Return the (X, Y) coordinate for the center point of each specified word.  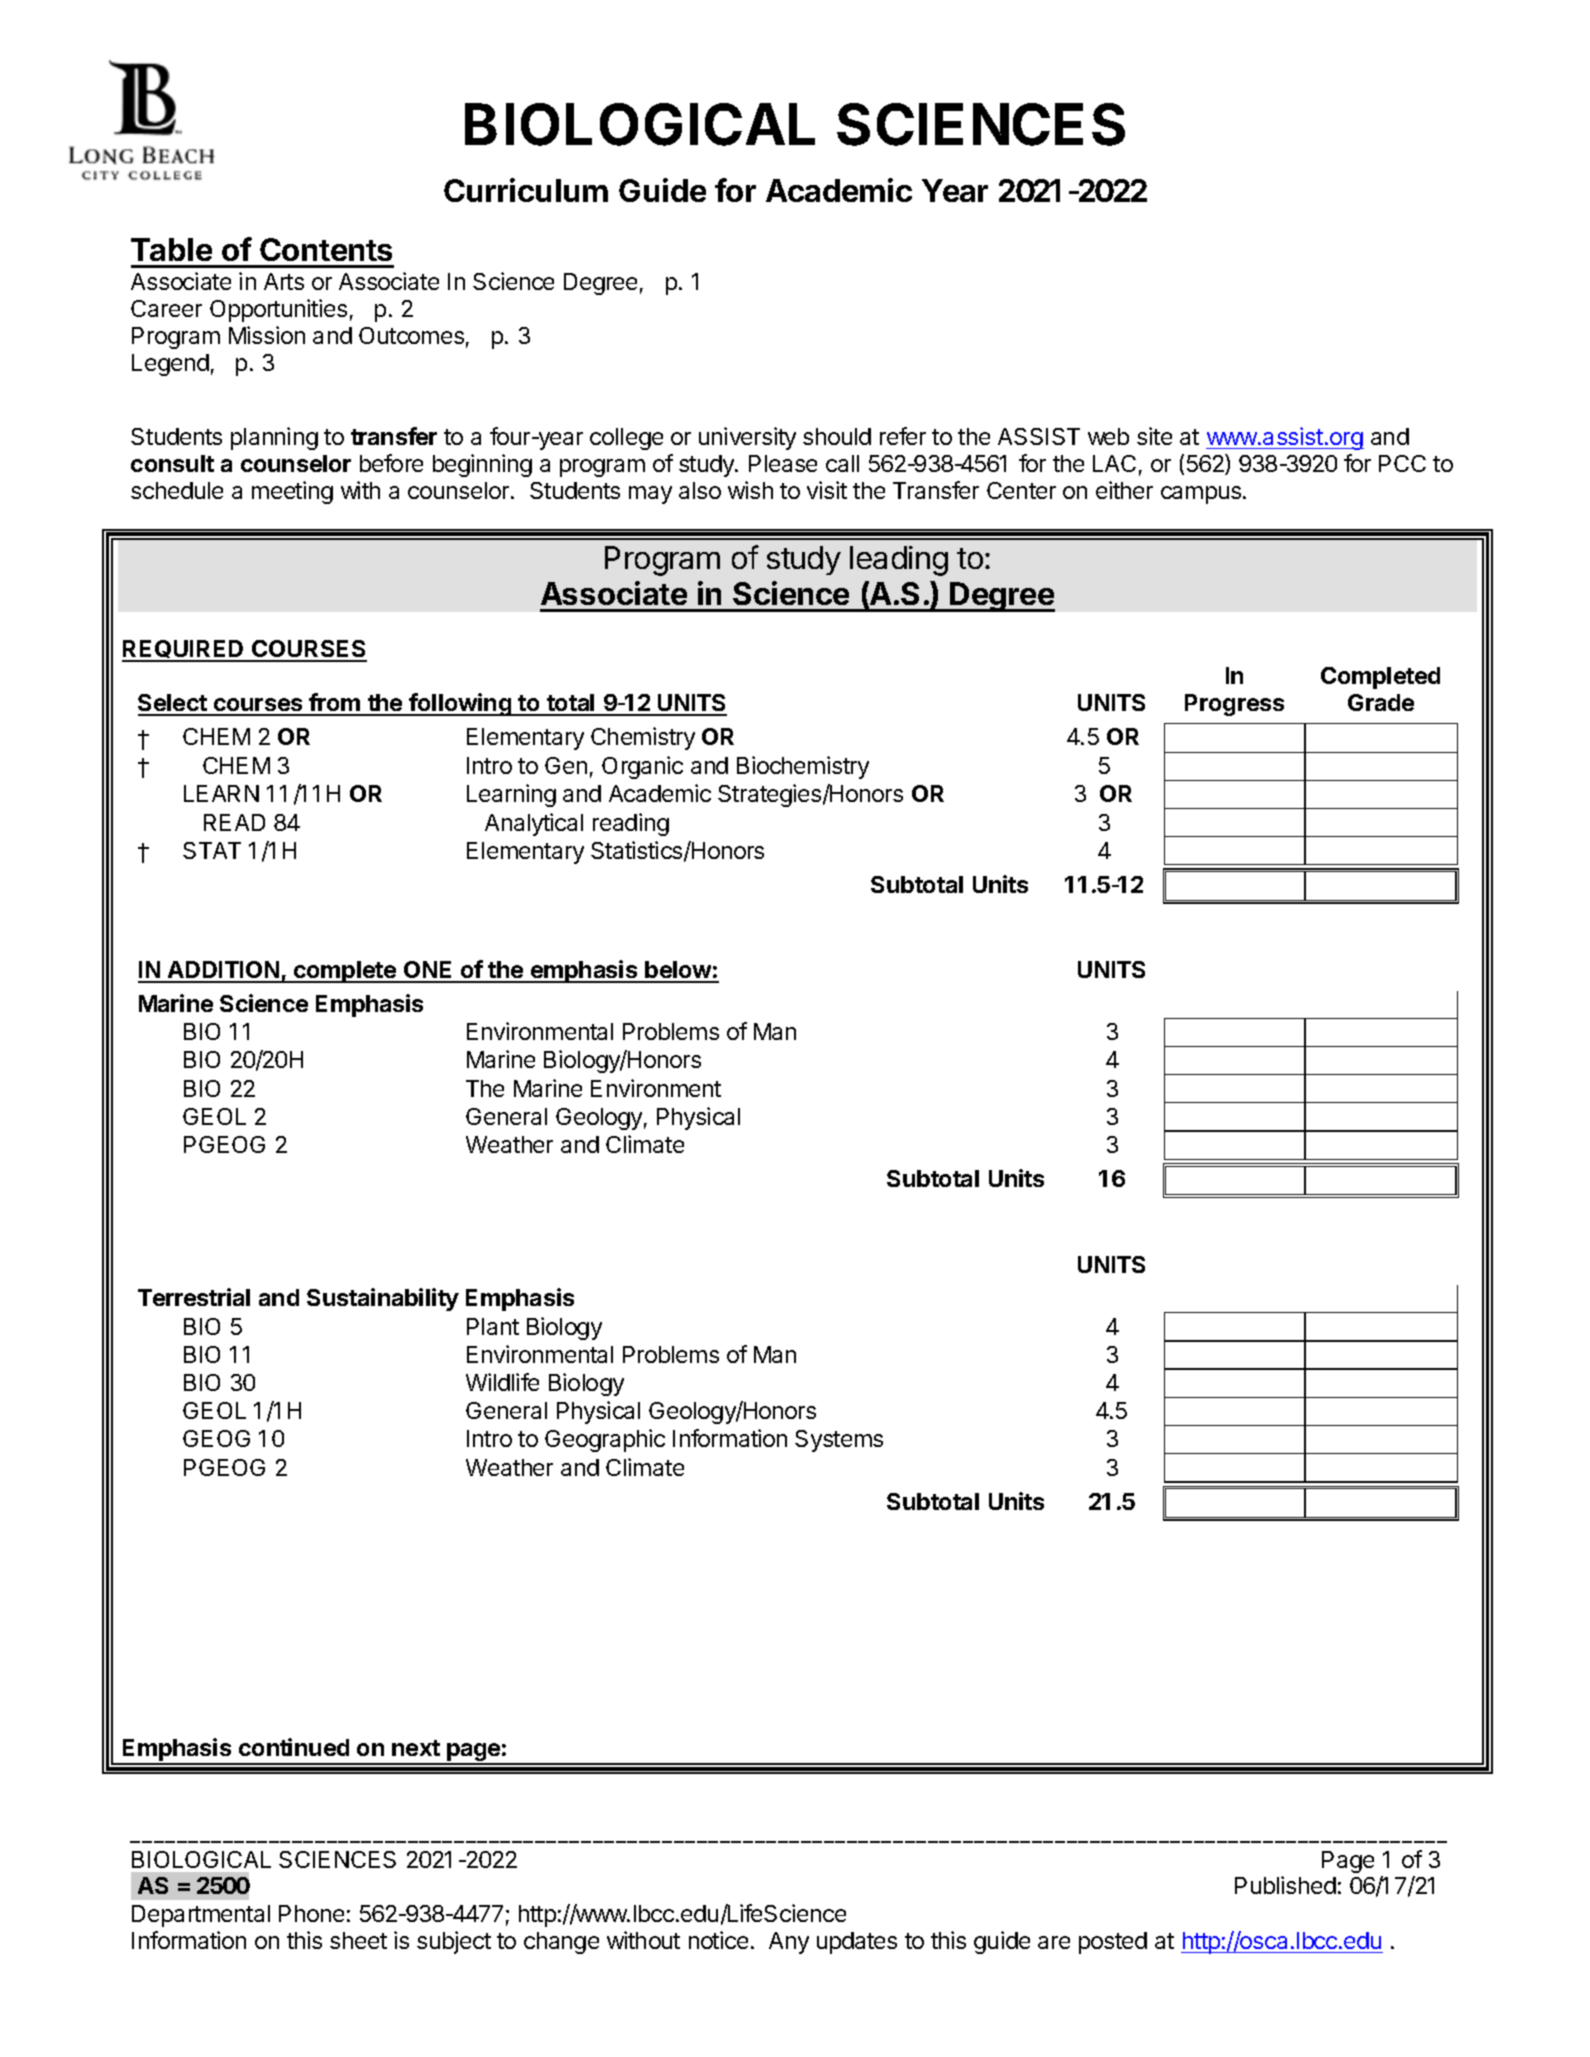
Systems (839, 1441)
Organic (642, 767)
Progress (1234, 705)
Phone (311, 1913)
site (1154, 436)
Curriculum (526, 190)
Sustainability (383, 1299)
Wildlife (502, 1382)
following (460, 704)
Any (789, 1943)
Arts (284, 281)
